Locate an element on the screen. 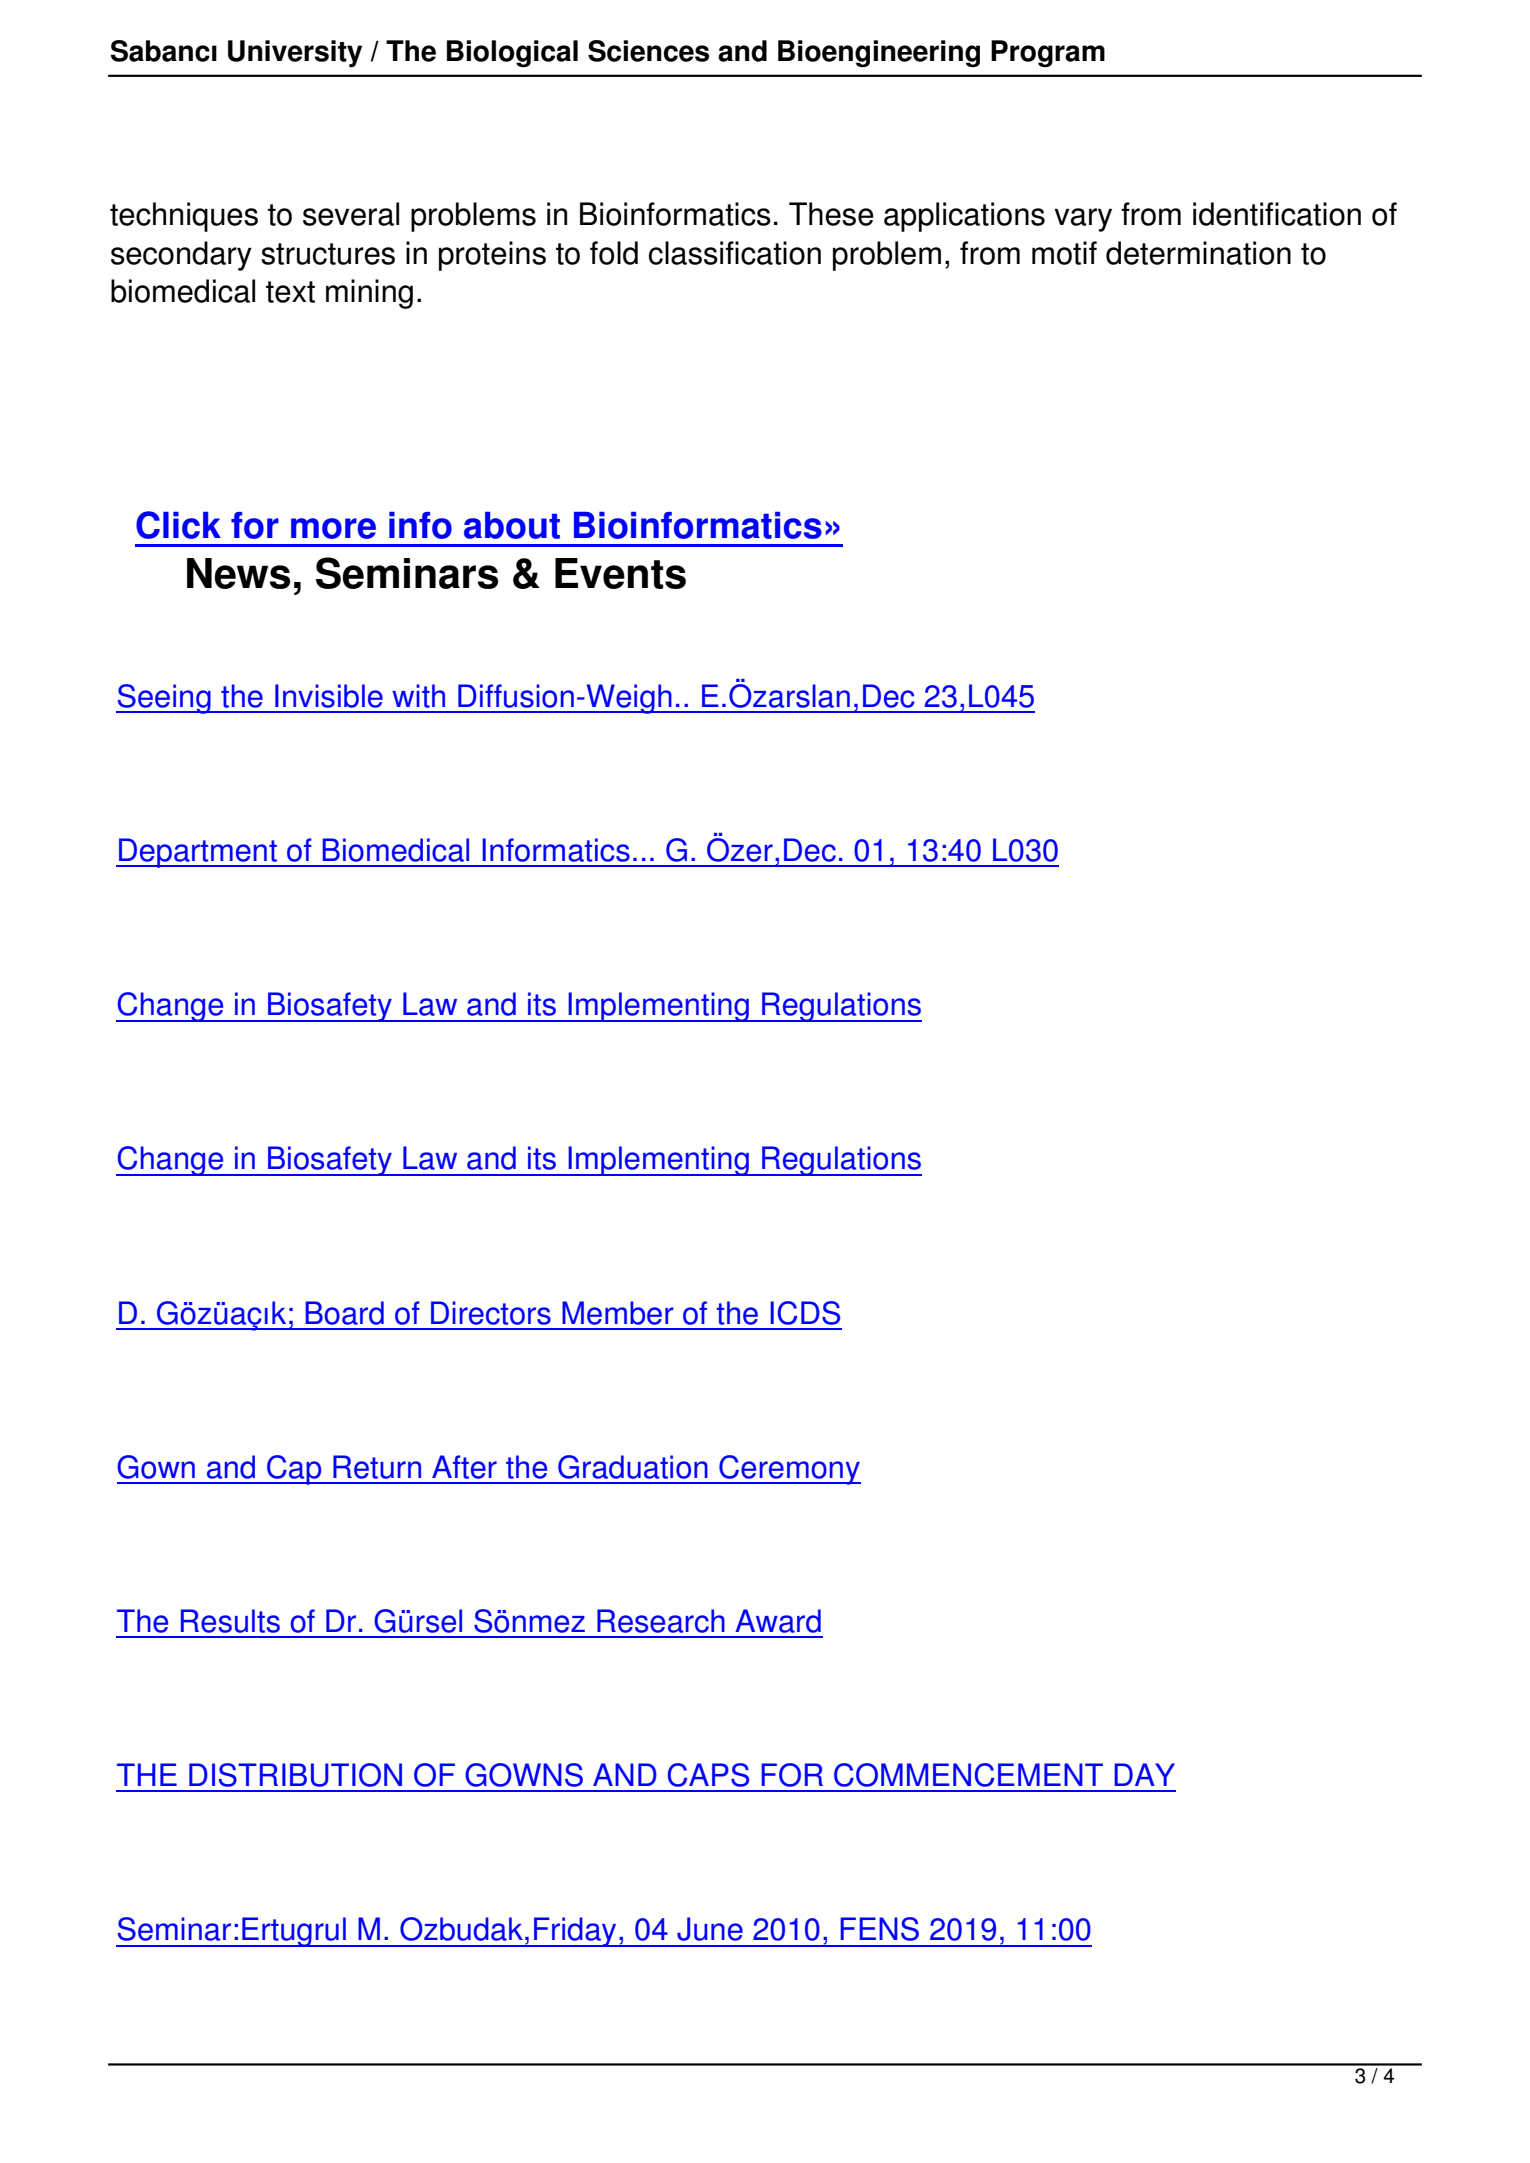 Image resolution: width=1530 pixels, height=2163 pixels. University is located at coordinates (295, 54).
